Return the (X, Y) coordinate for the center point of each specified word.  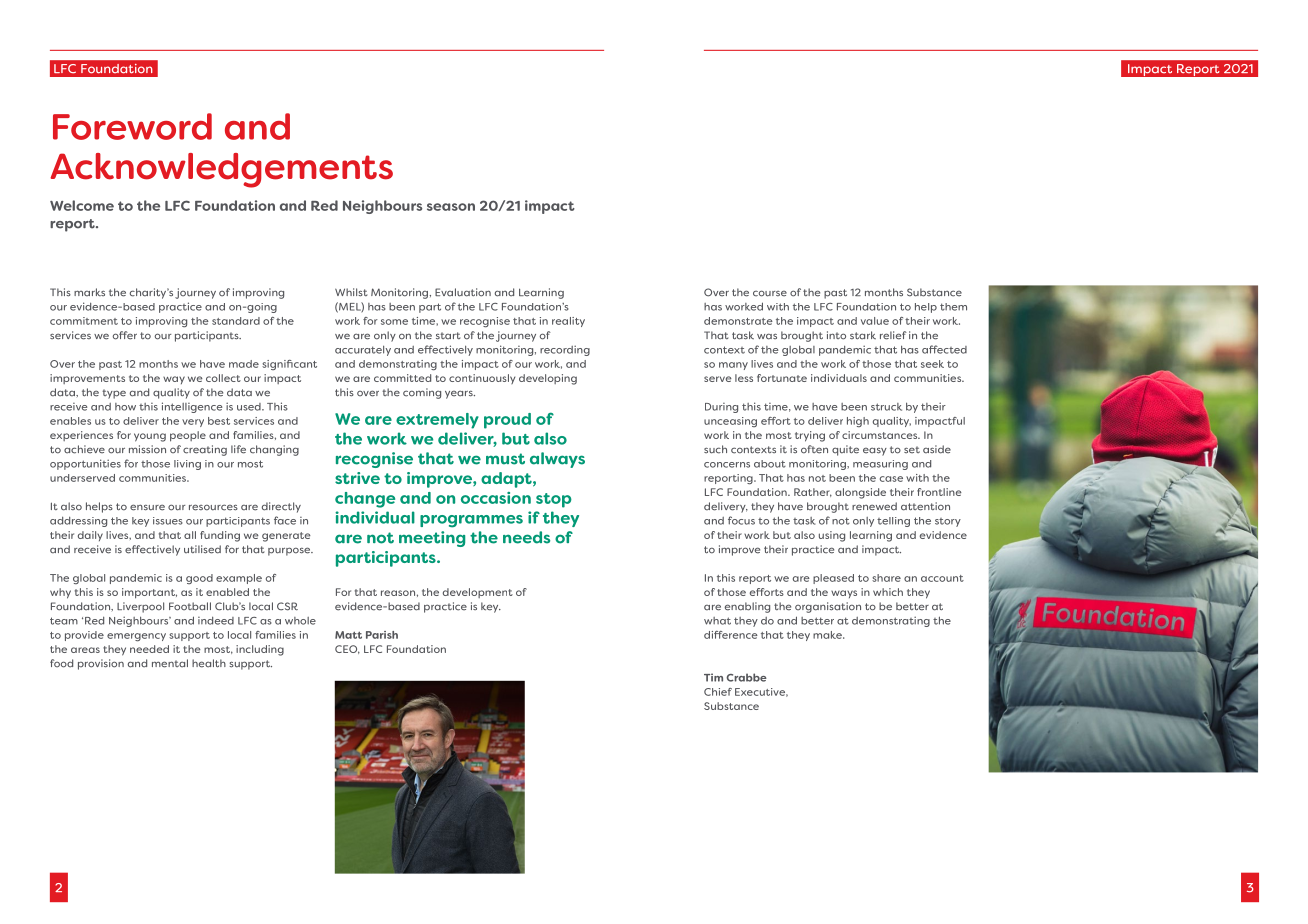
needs (526, 537)
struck (886, 407)
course (770, 293)
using (832, 536)
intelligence (192, 407)
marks (89, 292)
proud (507, 421)
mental (170, 663)
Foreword (132, 126)
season (451, 207)
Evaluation (463, 292)
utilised (202, 549)
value (875, 321)
